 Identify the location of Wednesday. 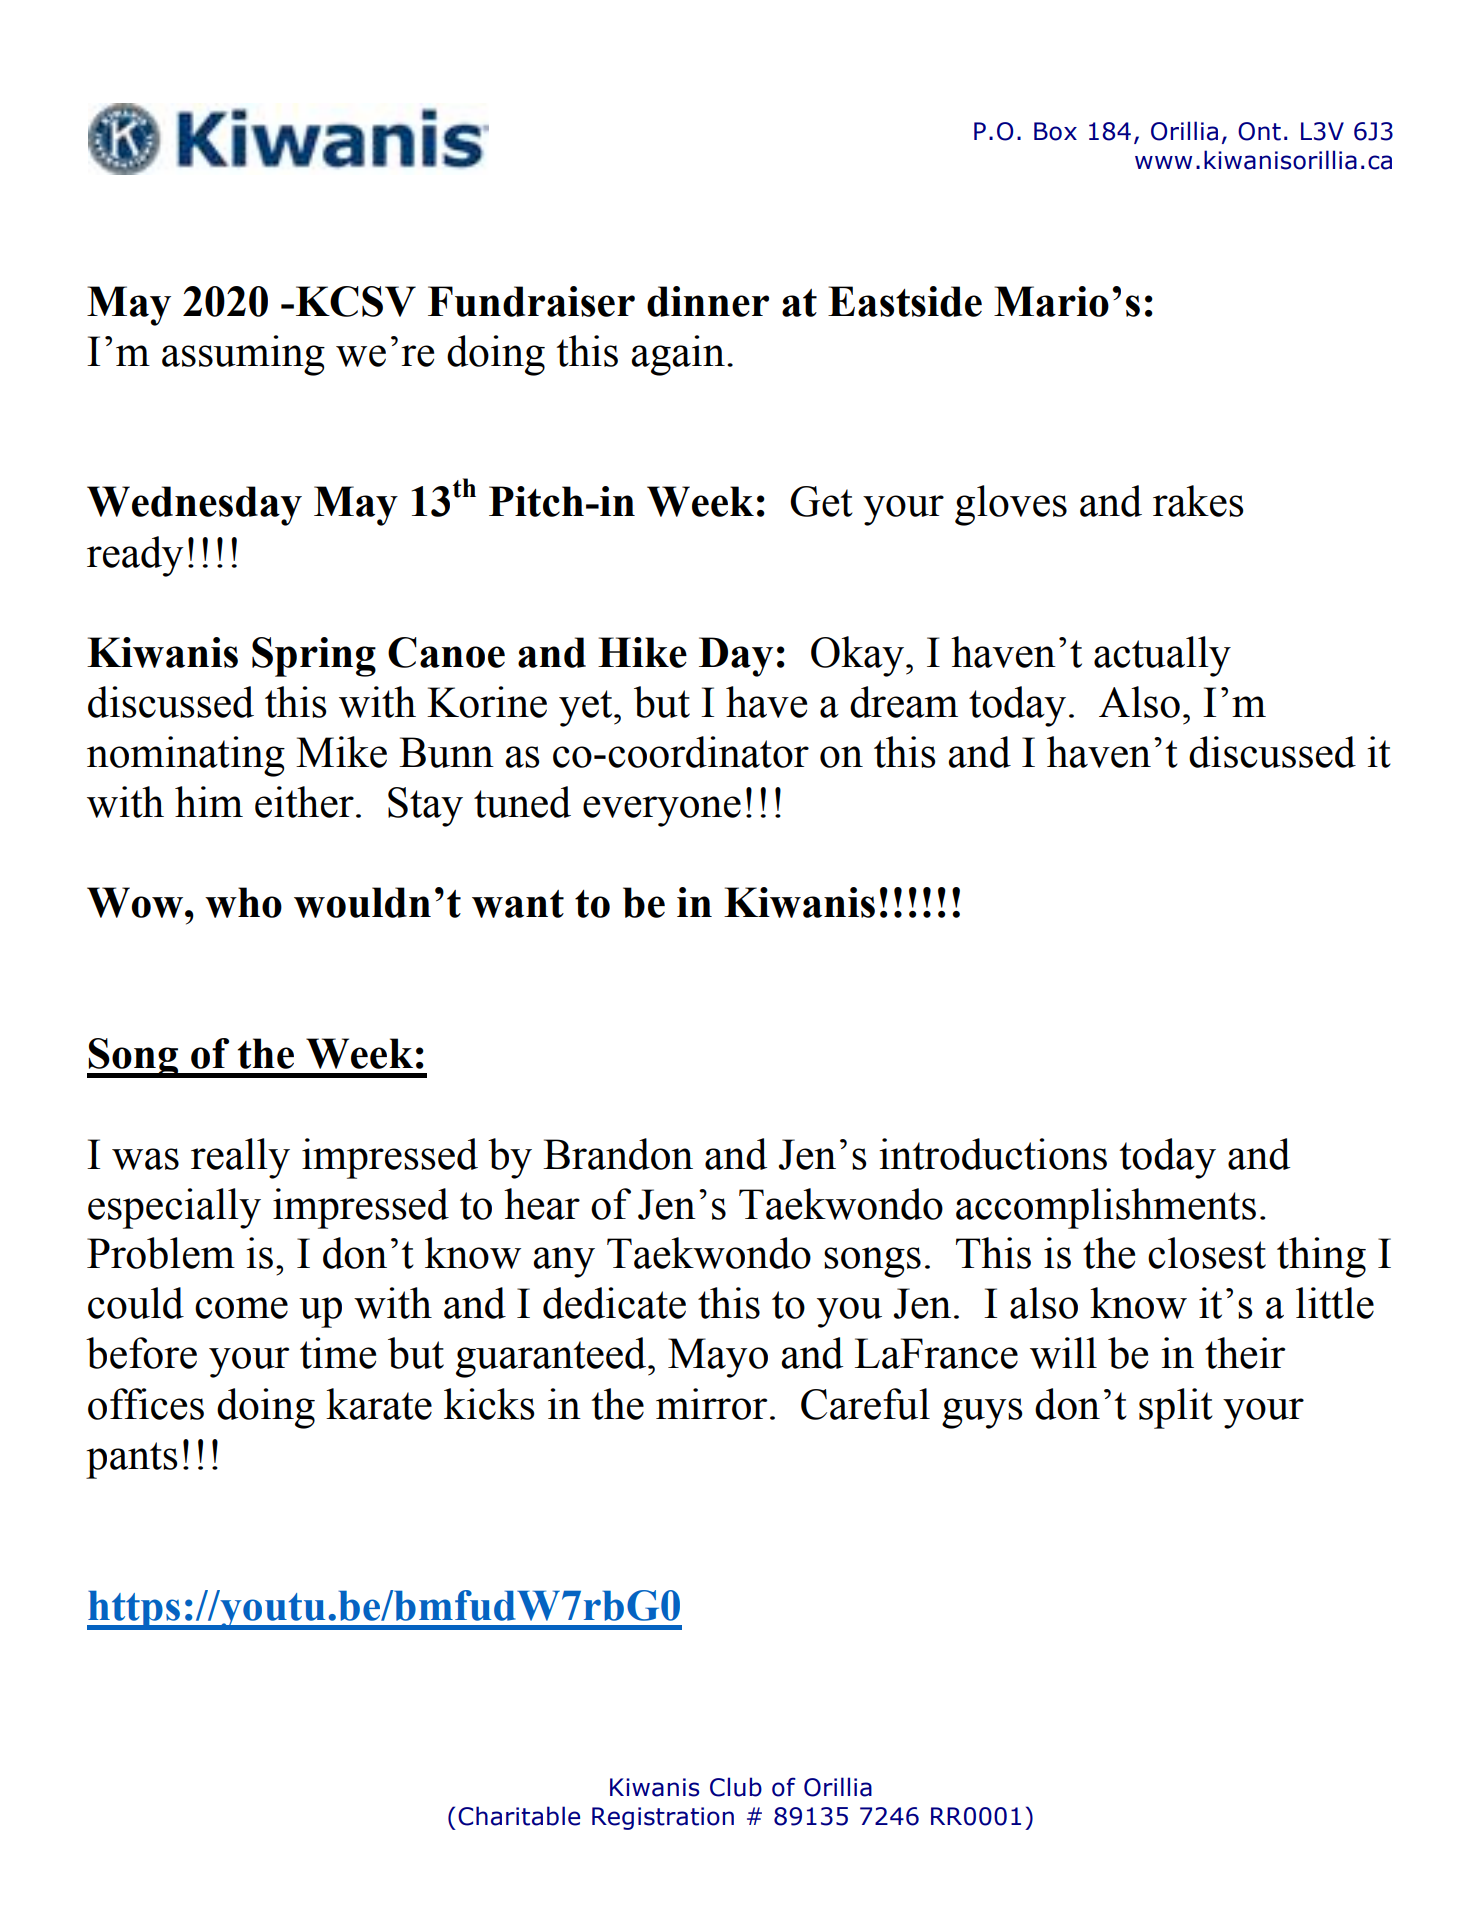
(194, 506).
